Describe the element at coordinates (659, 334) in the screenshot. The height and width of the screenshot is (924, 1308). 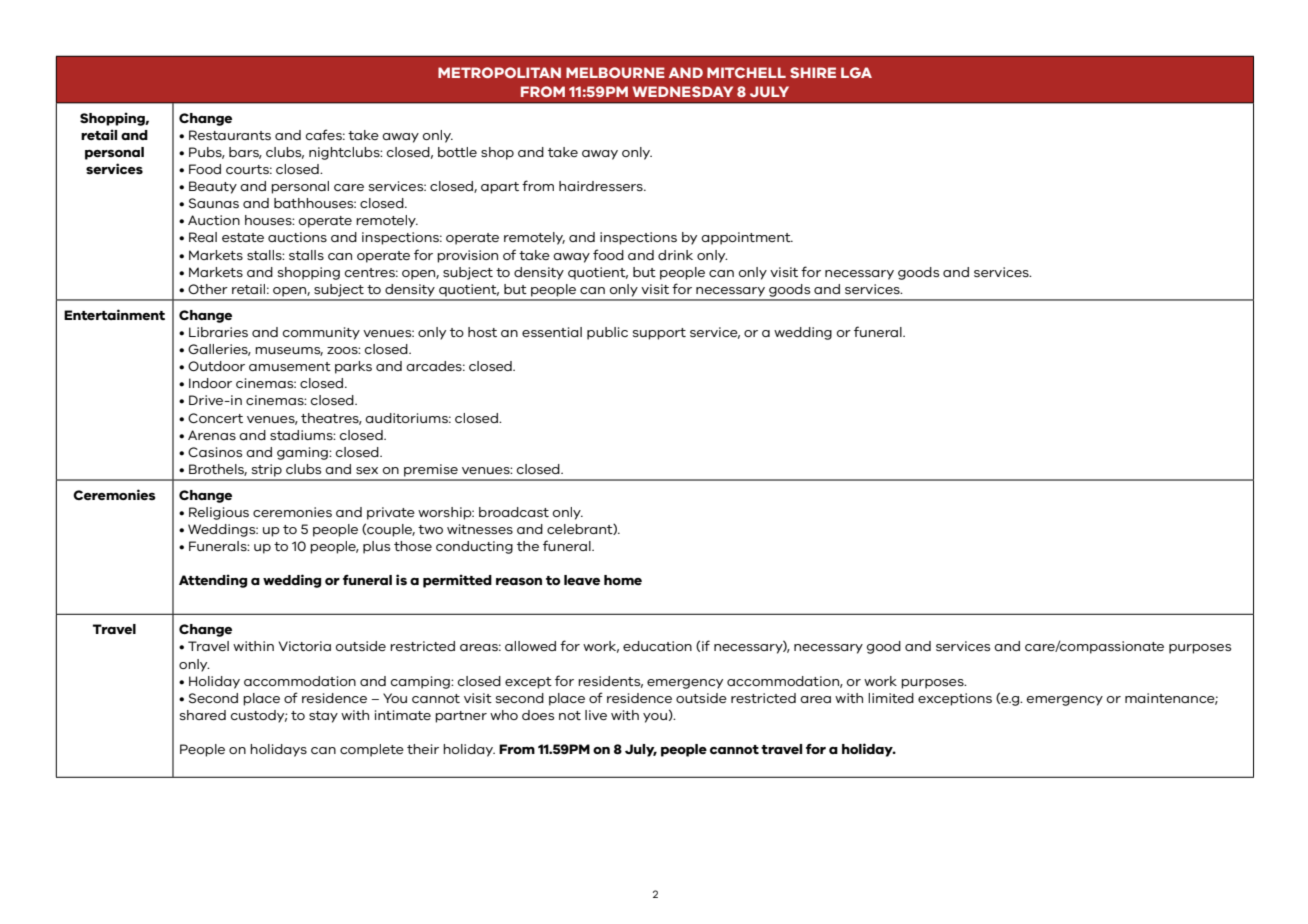
I see `support` at that location.
